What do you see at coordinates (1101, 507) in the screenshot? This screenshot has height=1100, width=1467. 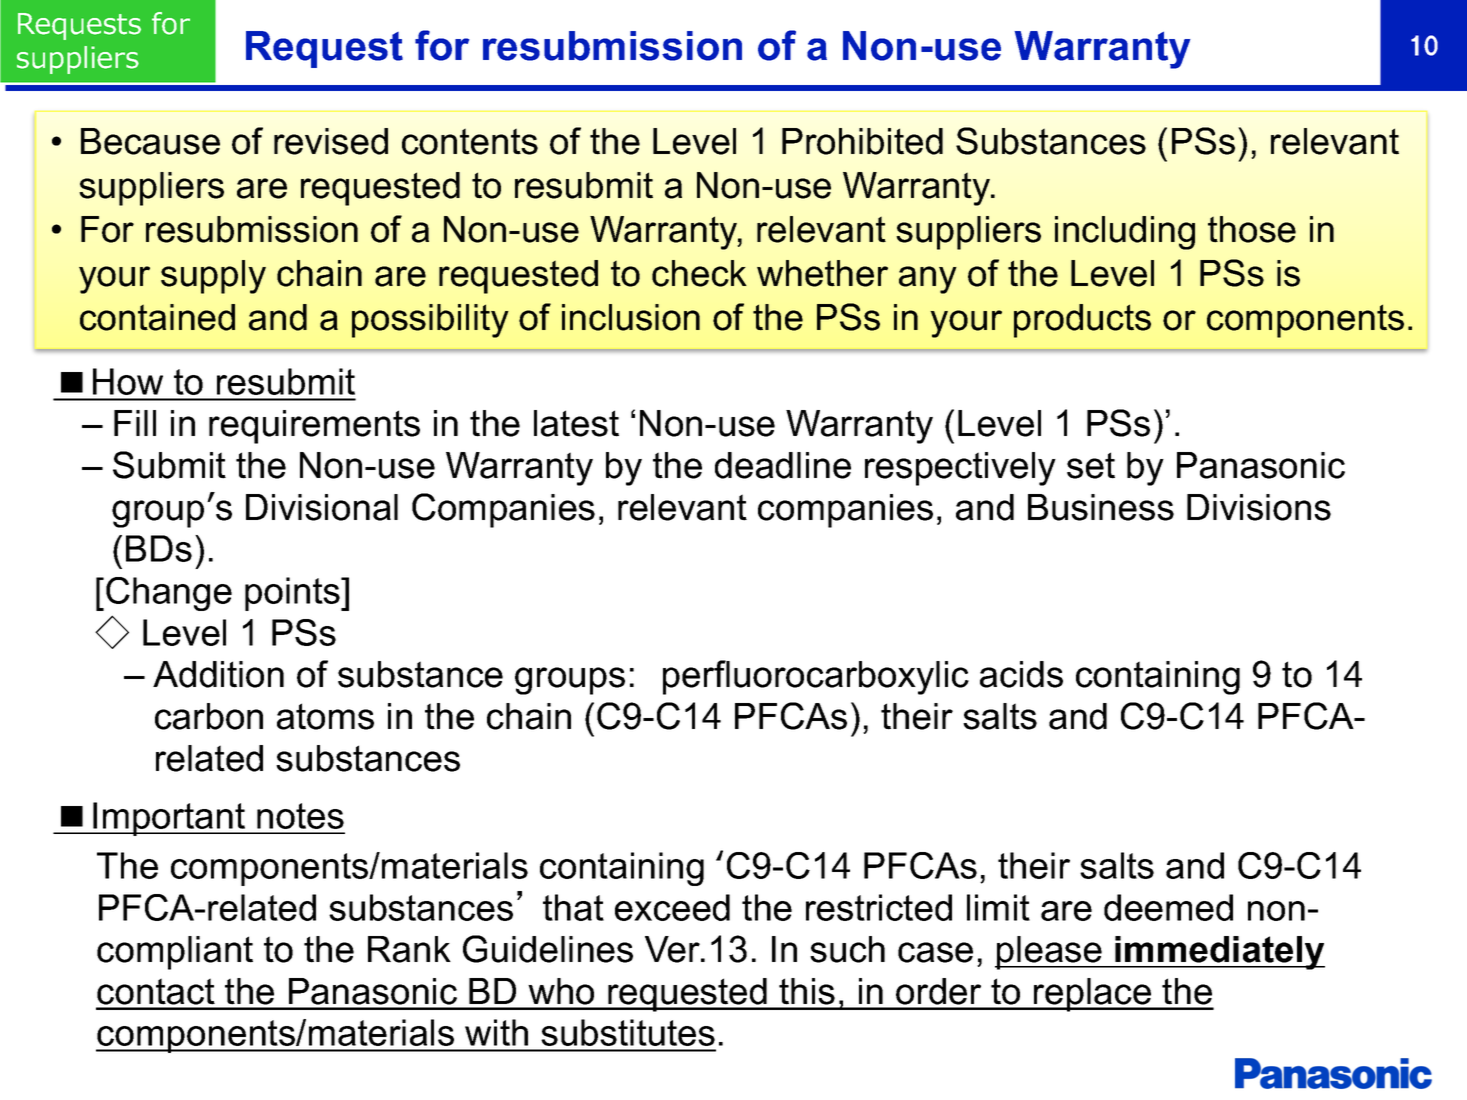 I see `Business` at bounding box center [1101, 507].
